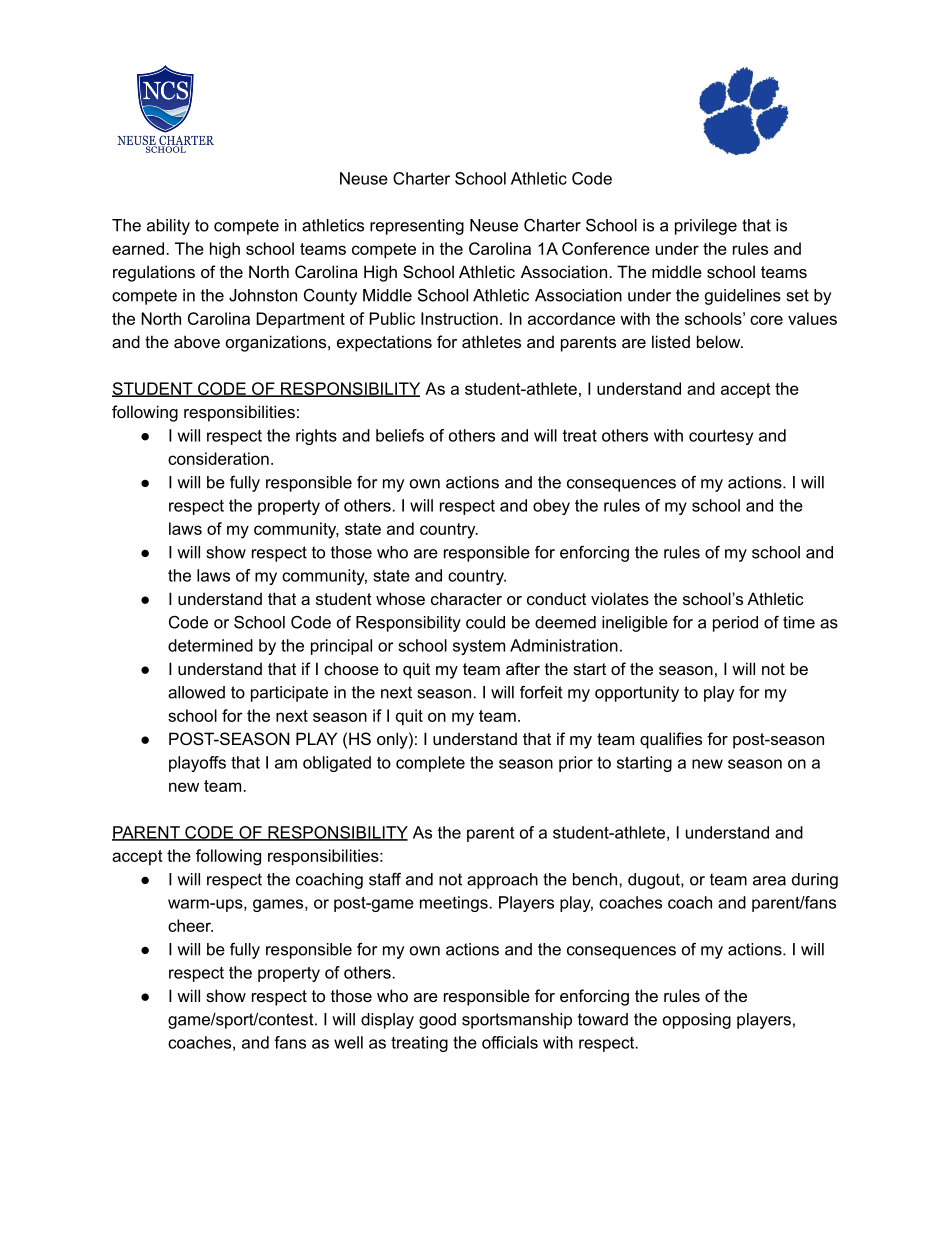  Describe the element at coordinates (671, 740) in the screenshot. I see `qualifies` at that location.
